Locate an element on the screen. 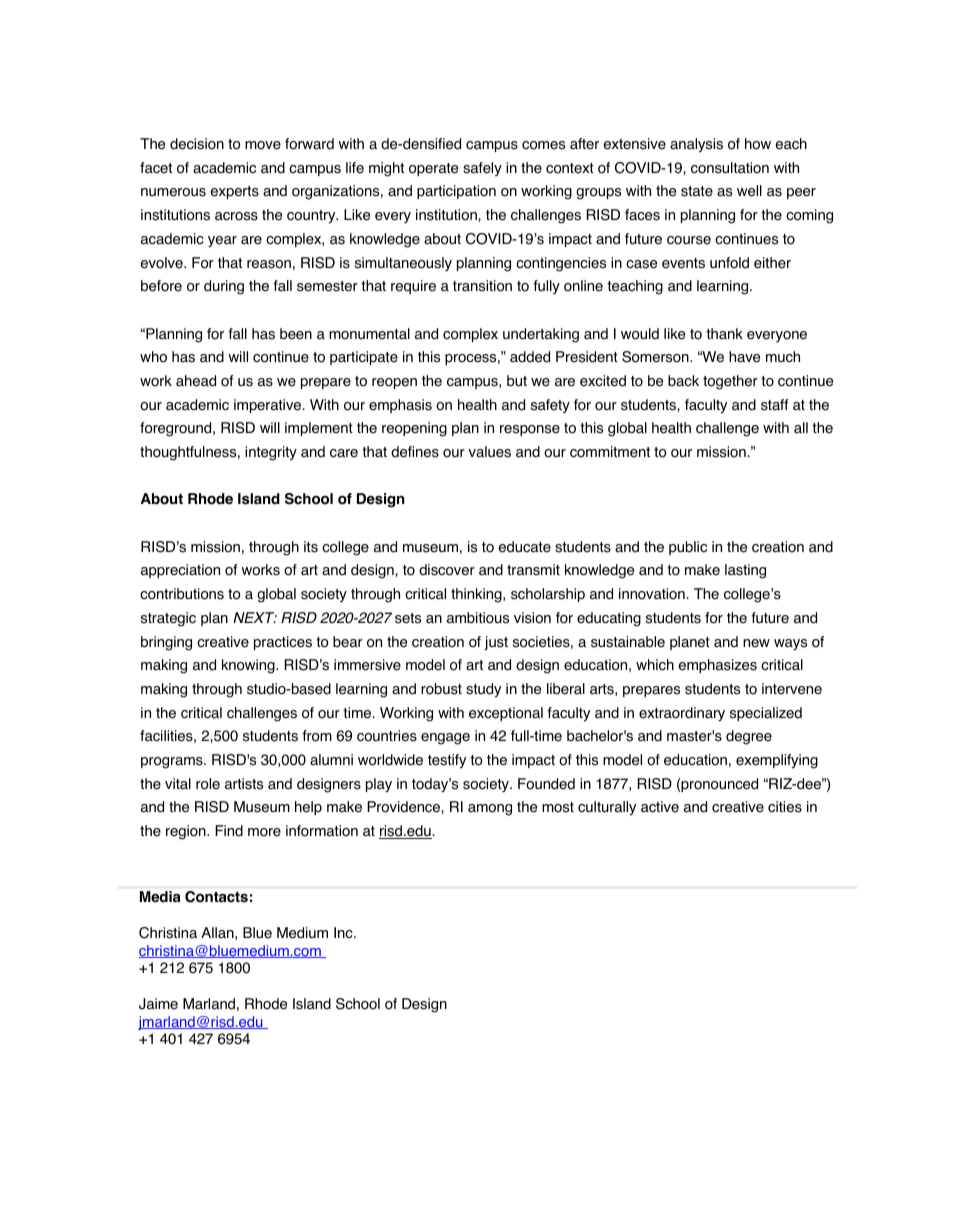  cities is located at coordinates (785, 807).
